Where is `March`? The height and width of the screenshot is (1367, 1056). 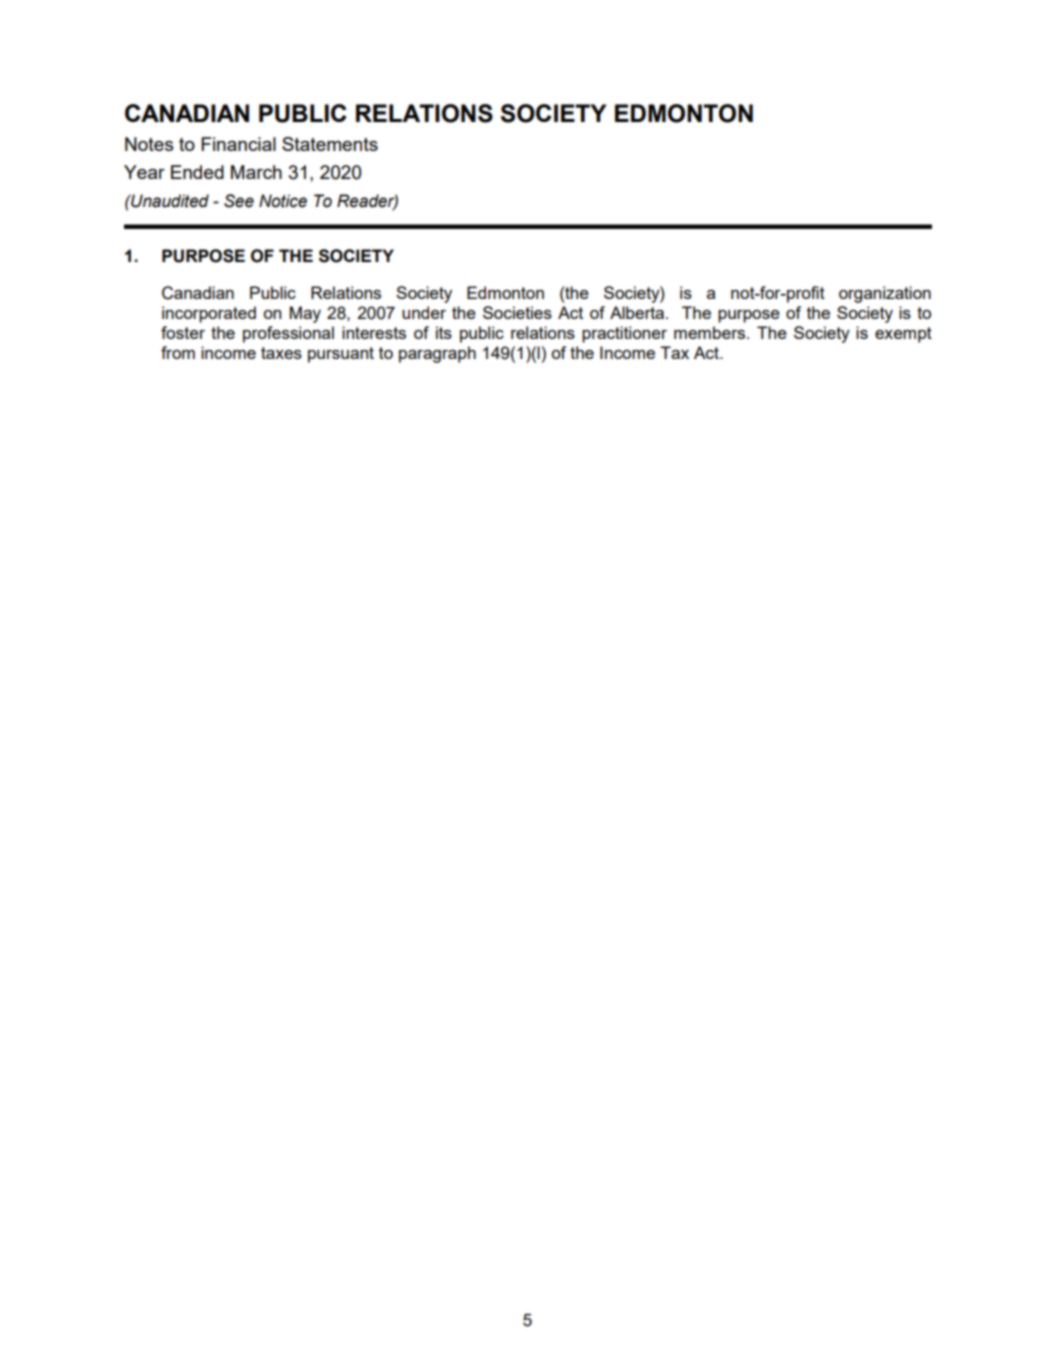 March is located at coordinates (256, 172).
